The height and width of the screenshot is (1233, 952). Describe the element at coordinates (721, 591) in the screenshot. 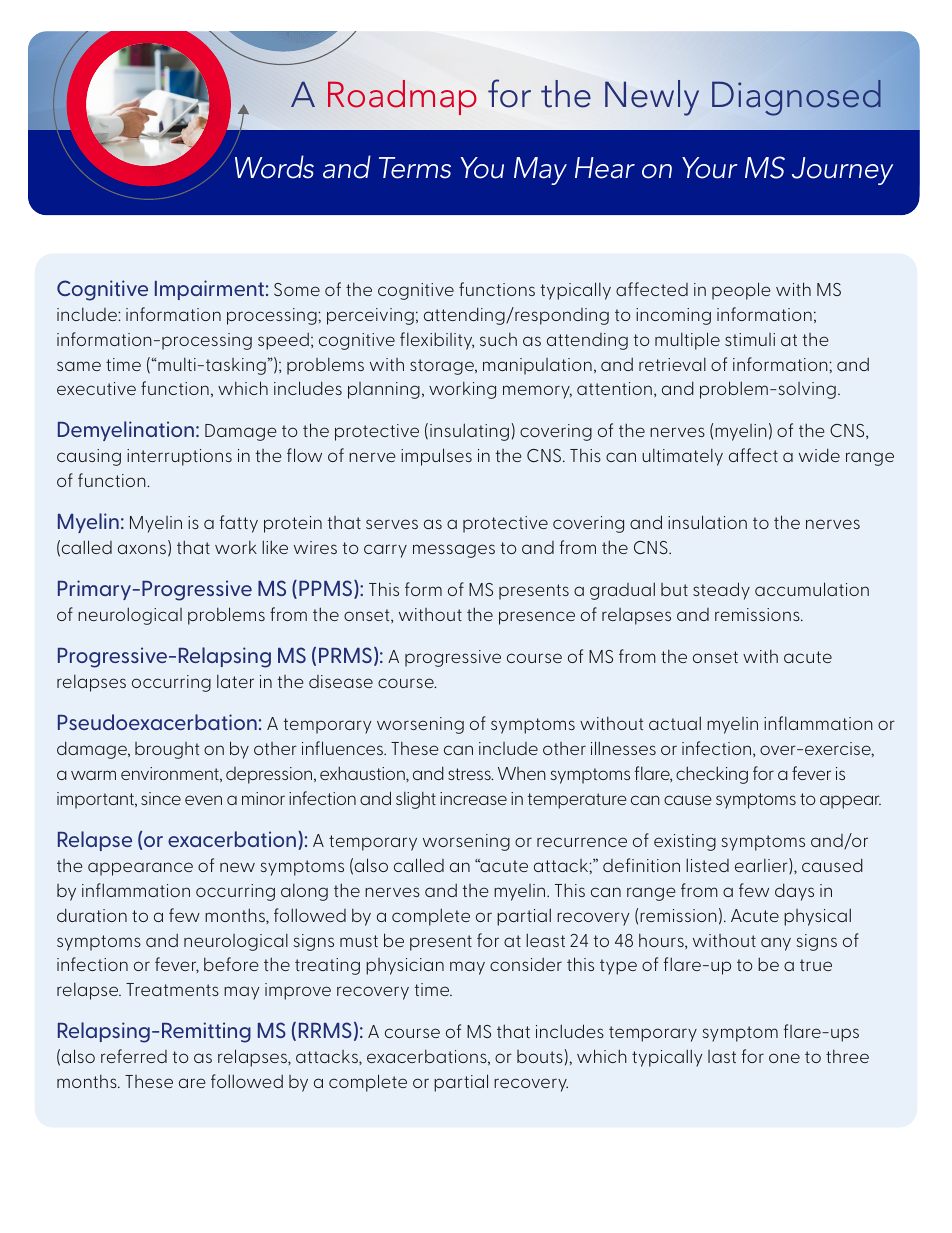

I see `steady` at that location.
